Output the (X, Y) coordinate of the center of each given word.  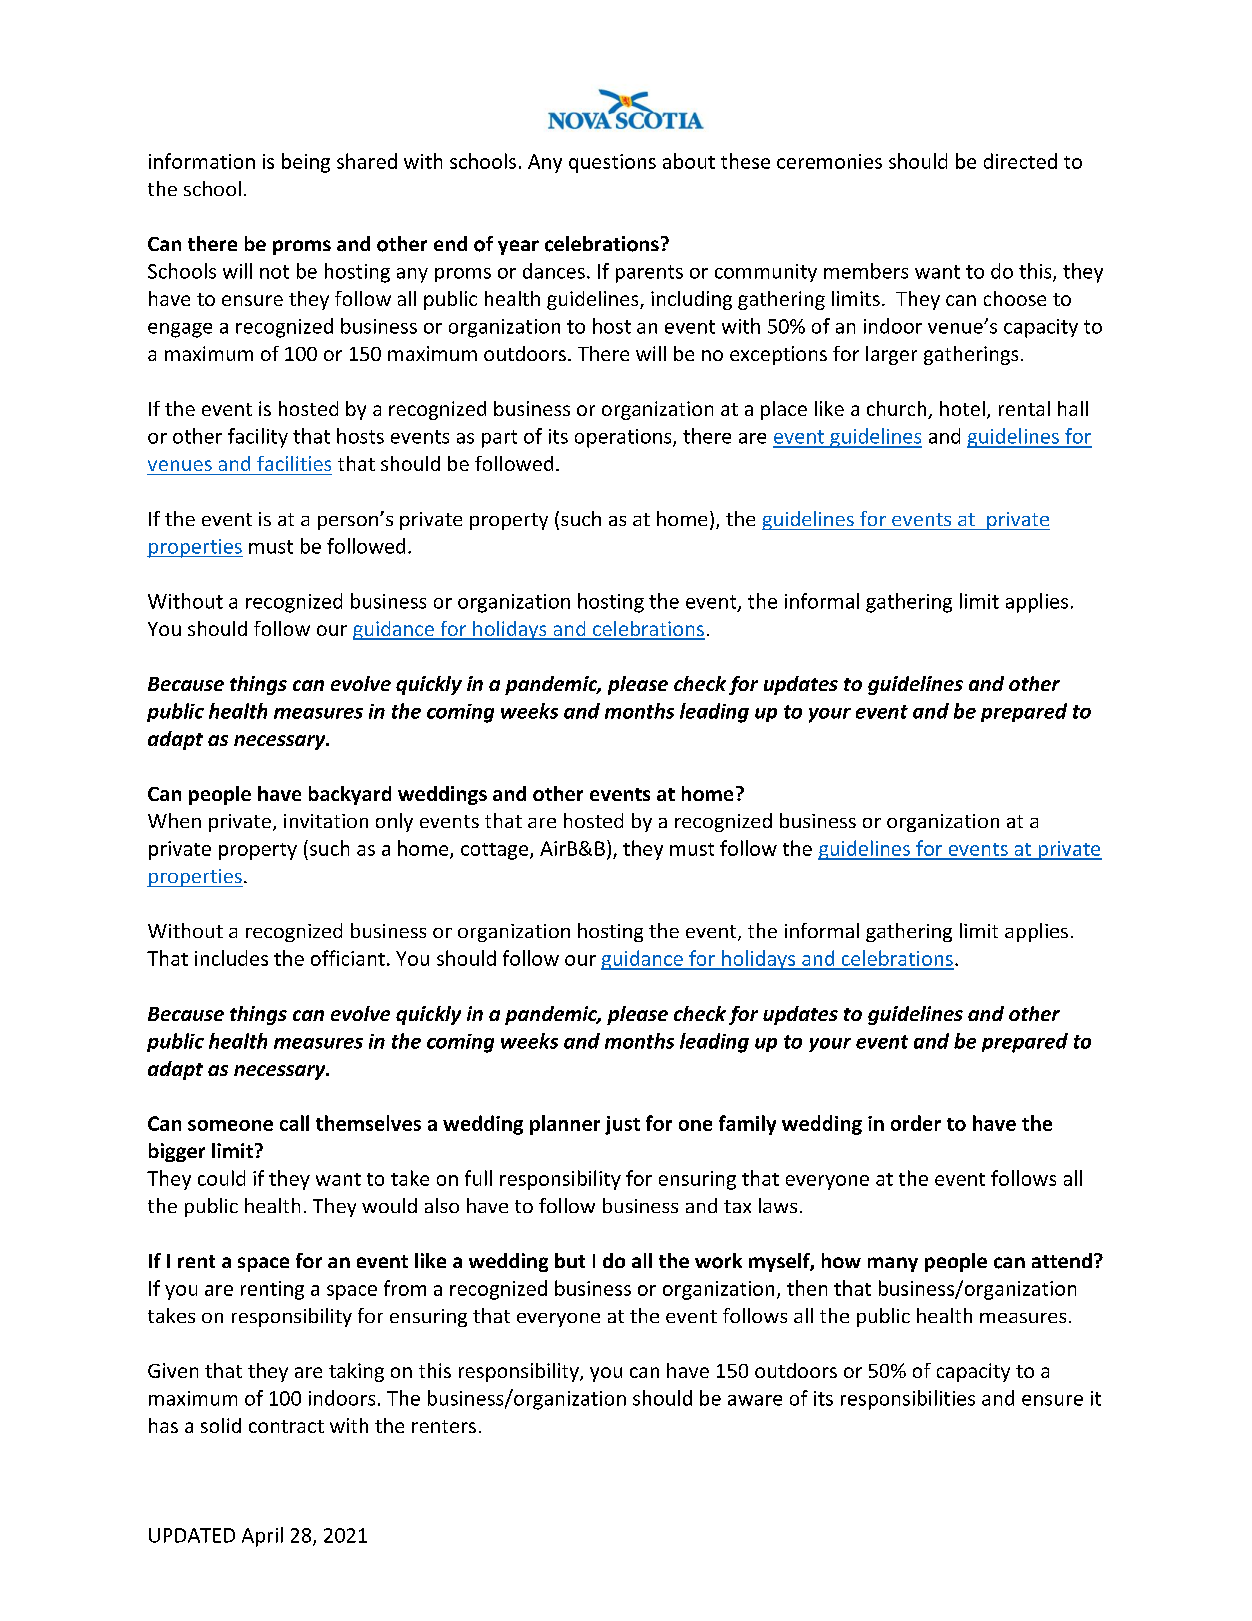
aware (755, 1400)
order (916, 1123)
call (294, 1123)
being (306, 163)
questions (612, 163)
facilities (294, 463)
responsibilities (908, 1400)
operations (624, 438)
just (622, 1125)
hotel (962, 408)
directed (1020, 161)
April (262, 1537)
